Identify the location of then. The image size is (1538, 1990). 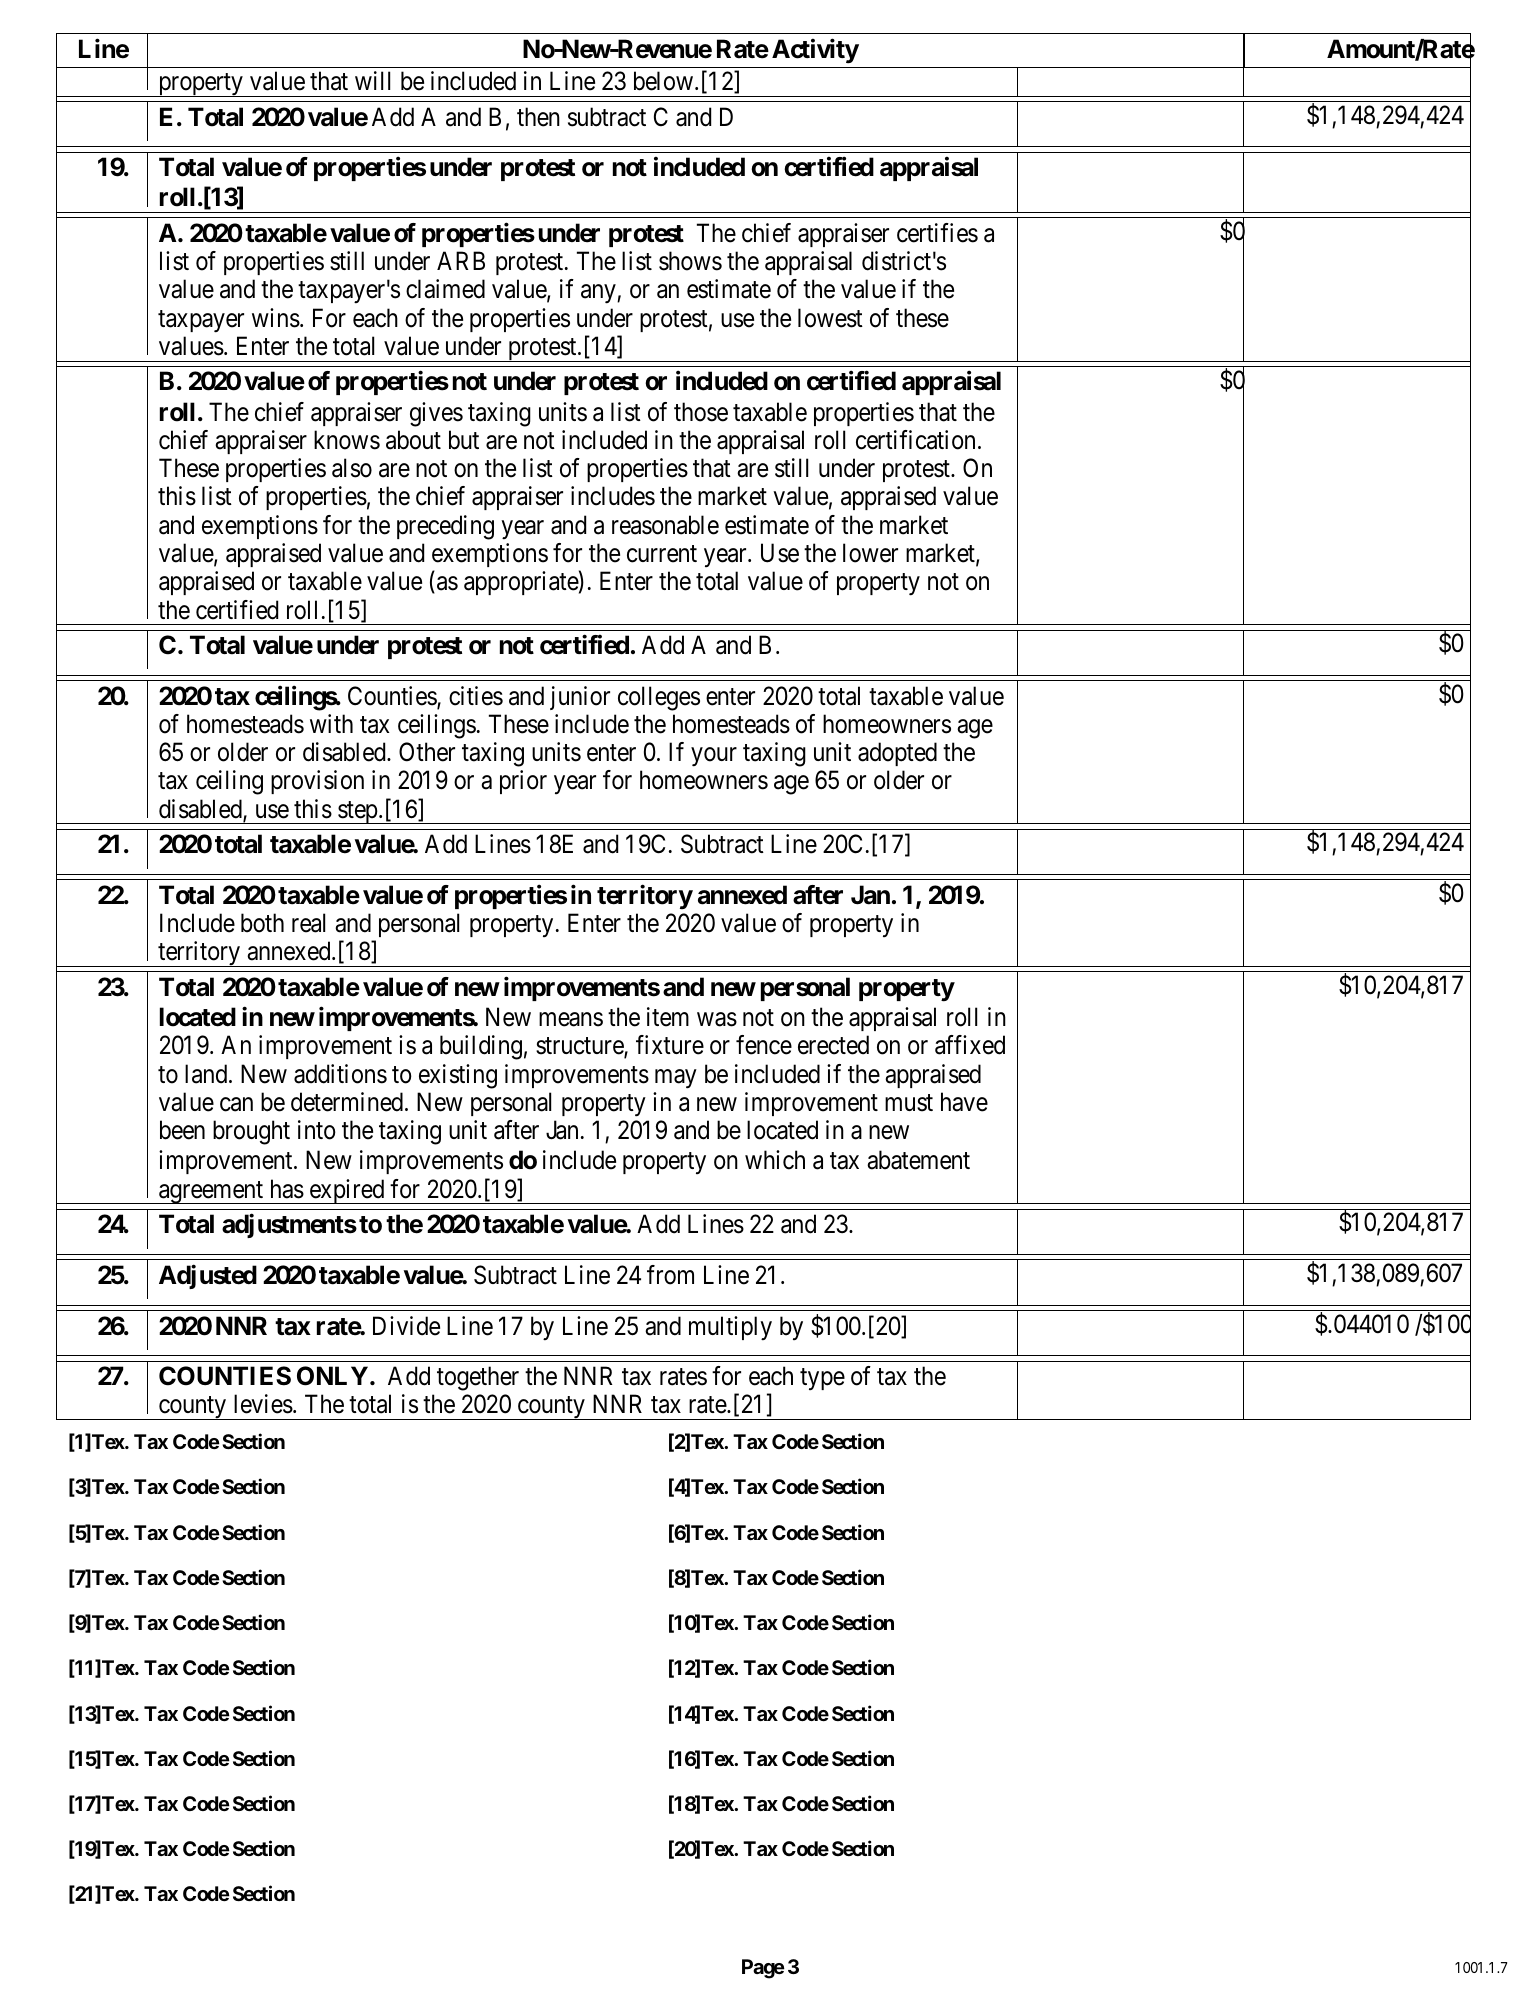
(538, 117).
